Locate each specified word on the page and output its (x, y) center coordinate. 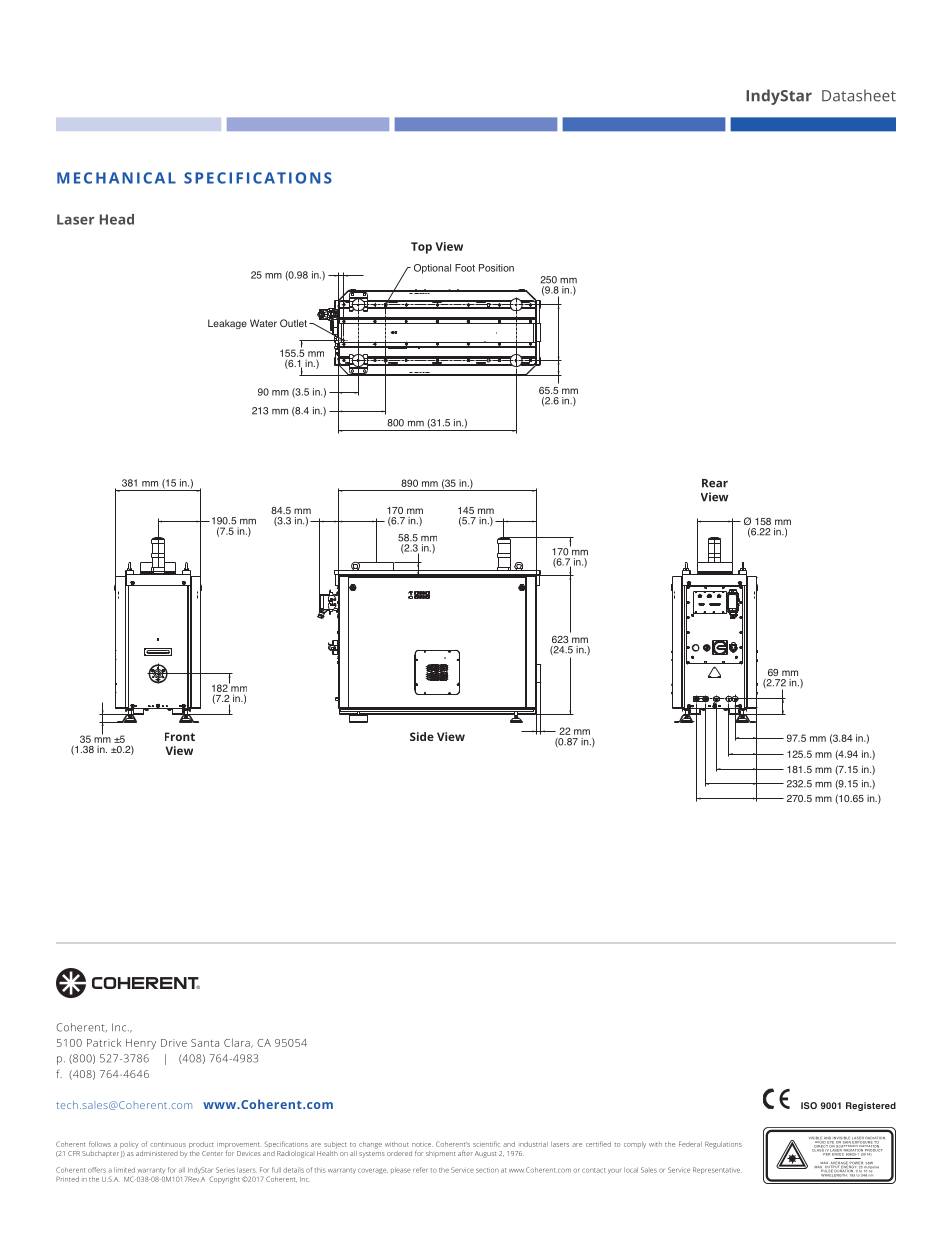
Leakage (227, 324)
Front (180, 736)
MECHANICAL (116, 178)
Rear (715, 483)
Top (421, 248)
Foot (465, 268)
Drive (174, 1043)
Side (422, 736)
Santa (205, 1043)
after (465, 1153)
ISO (809, 1105)
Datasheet (859, 95)
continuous (168, 1144)
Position (496, 268)
